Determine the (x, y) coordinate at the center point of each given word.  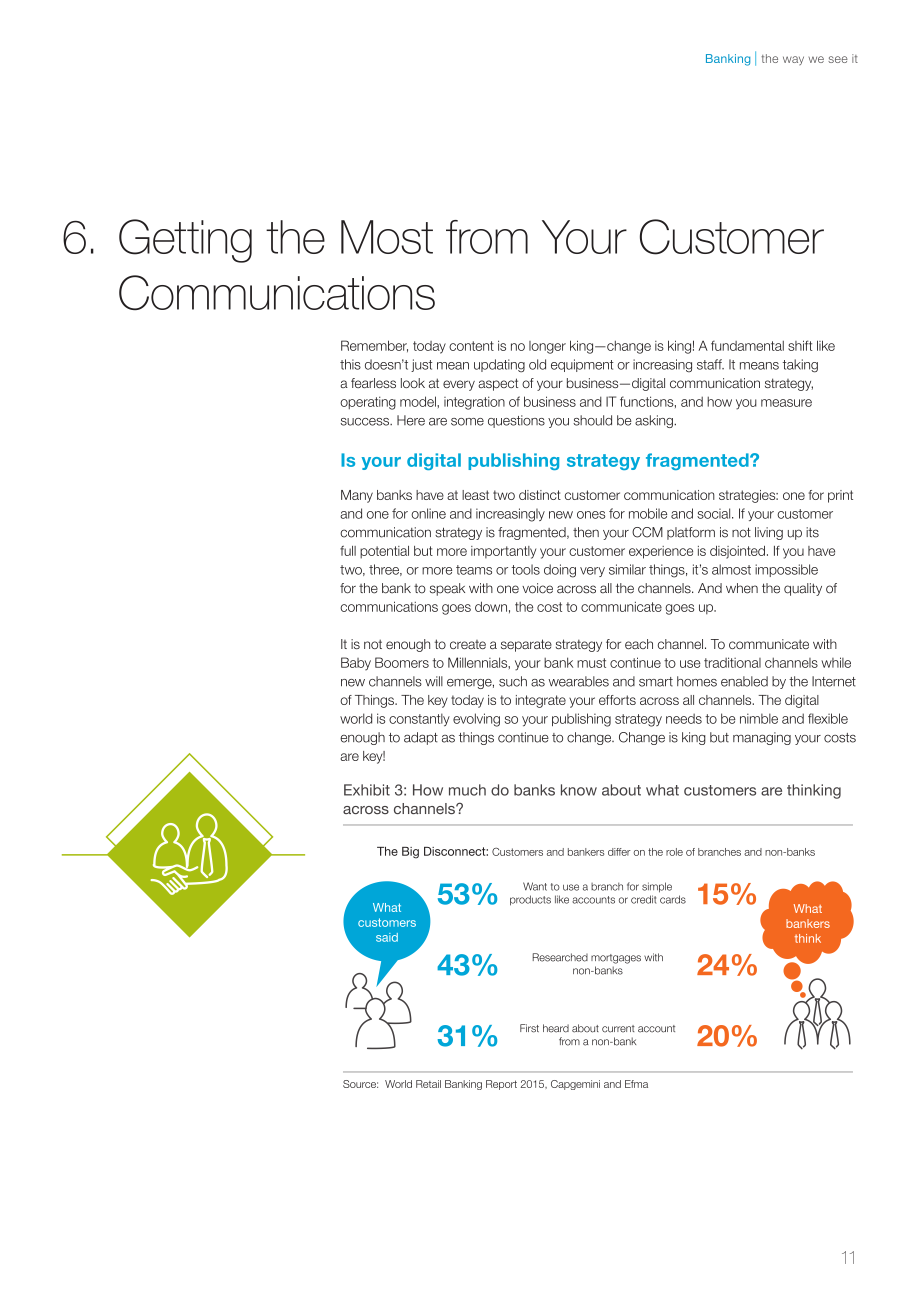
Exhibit (367, 790)
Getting (185, 241)
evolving (476, 720)
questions (516, 421)
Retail (428, 1084)
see (838, 59)
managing (762, 738)
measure (786, 403)
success (366, 422)
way (793, 60)
